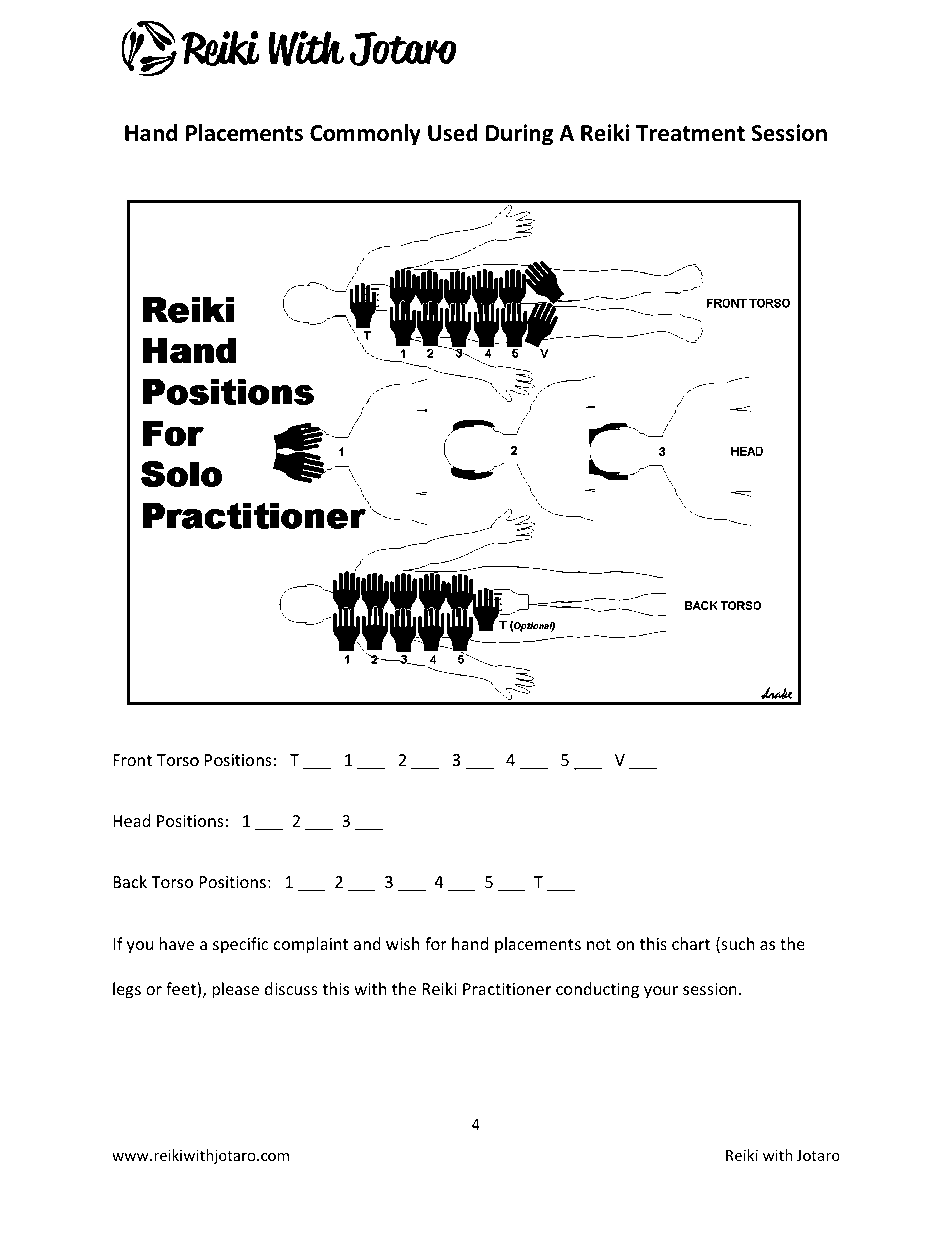 The height and width of the document is (1233, 952). What do you see at coordinates (130, 881) in the document?
I see `Back` at bounding box center [130, 881].
